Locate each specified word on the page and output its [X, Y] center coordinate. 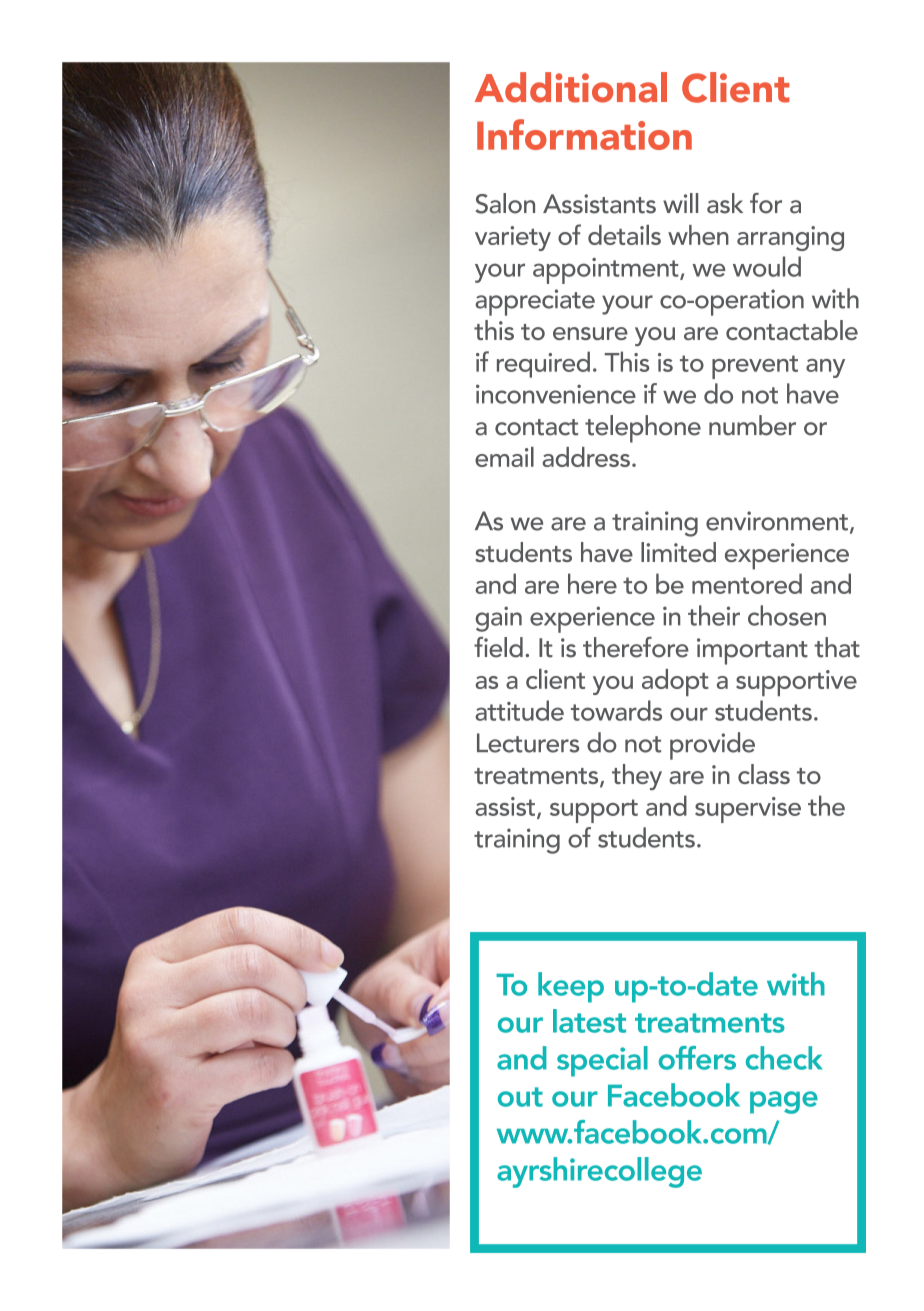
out [520, 1097]
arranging [790, 238]
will [680, 203]
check [784, 1058]
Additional [571, 87]
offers [697, 1058]
